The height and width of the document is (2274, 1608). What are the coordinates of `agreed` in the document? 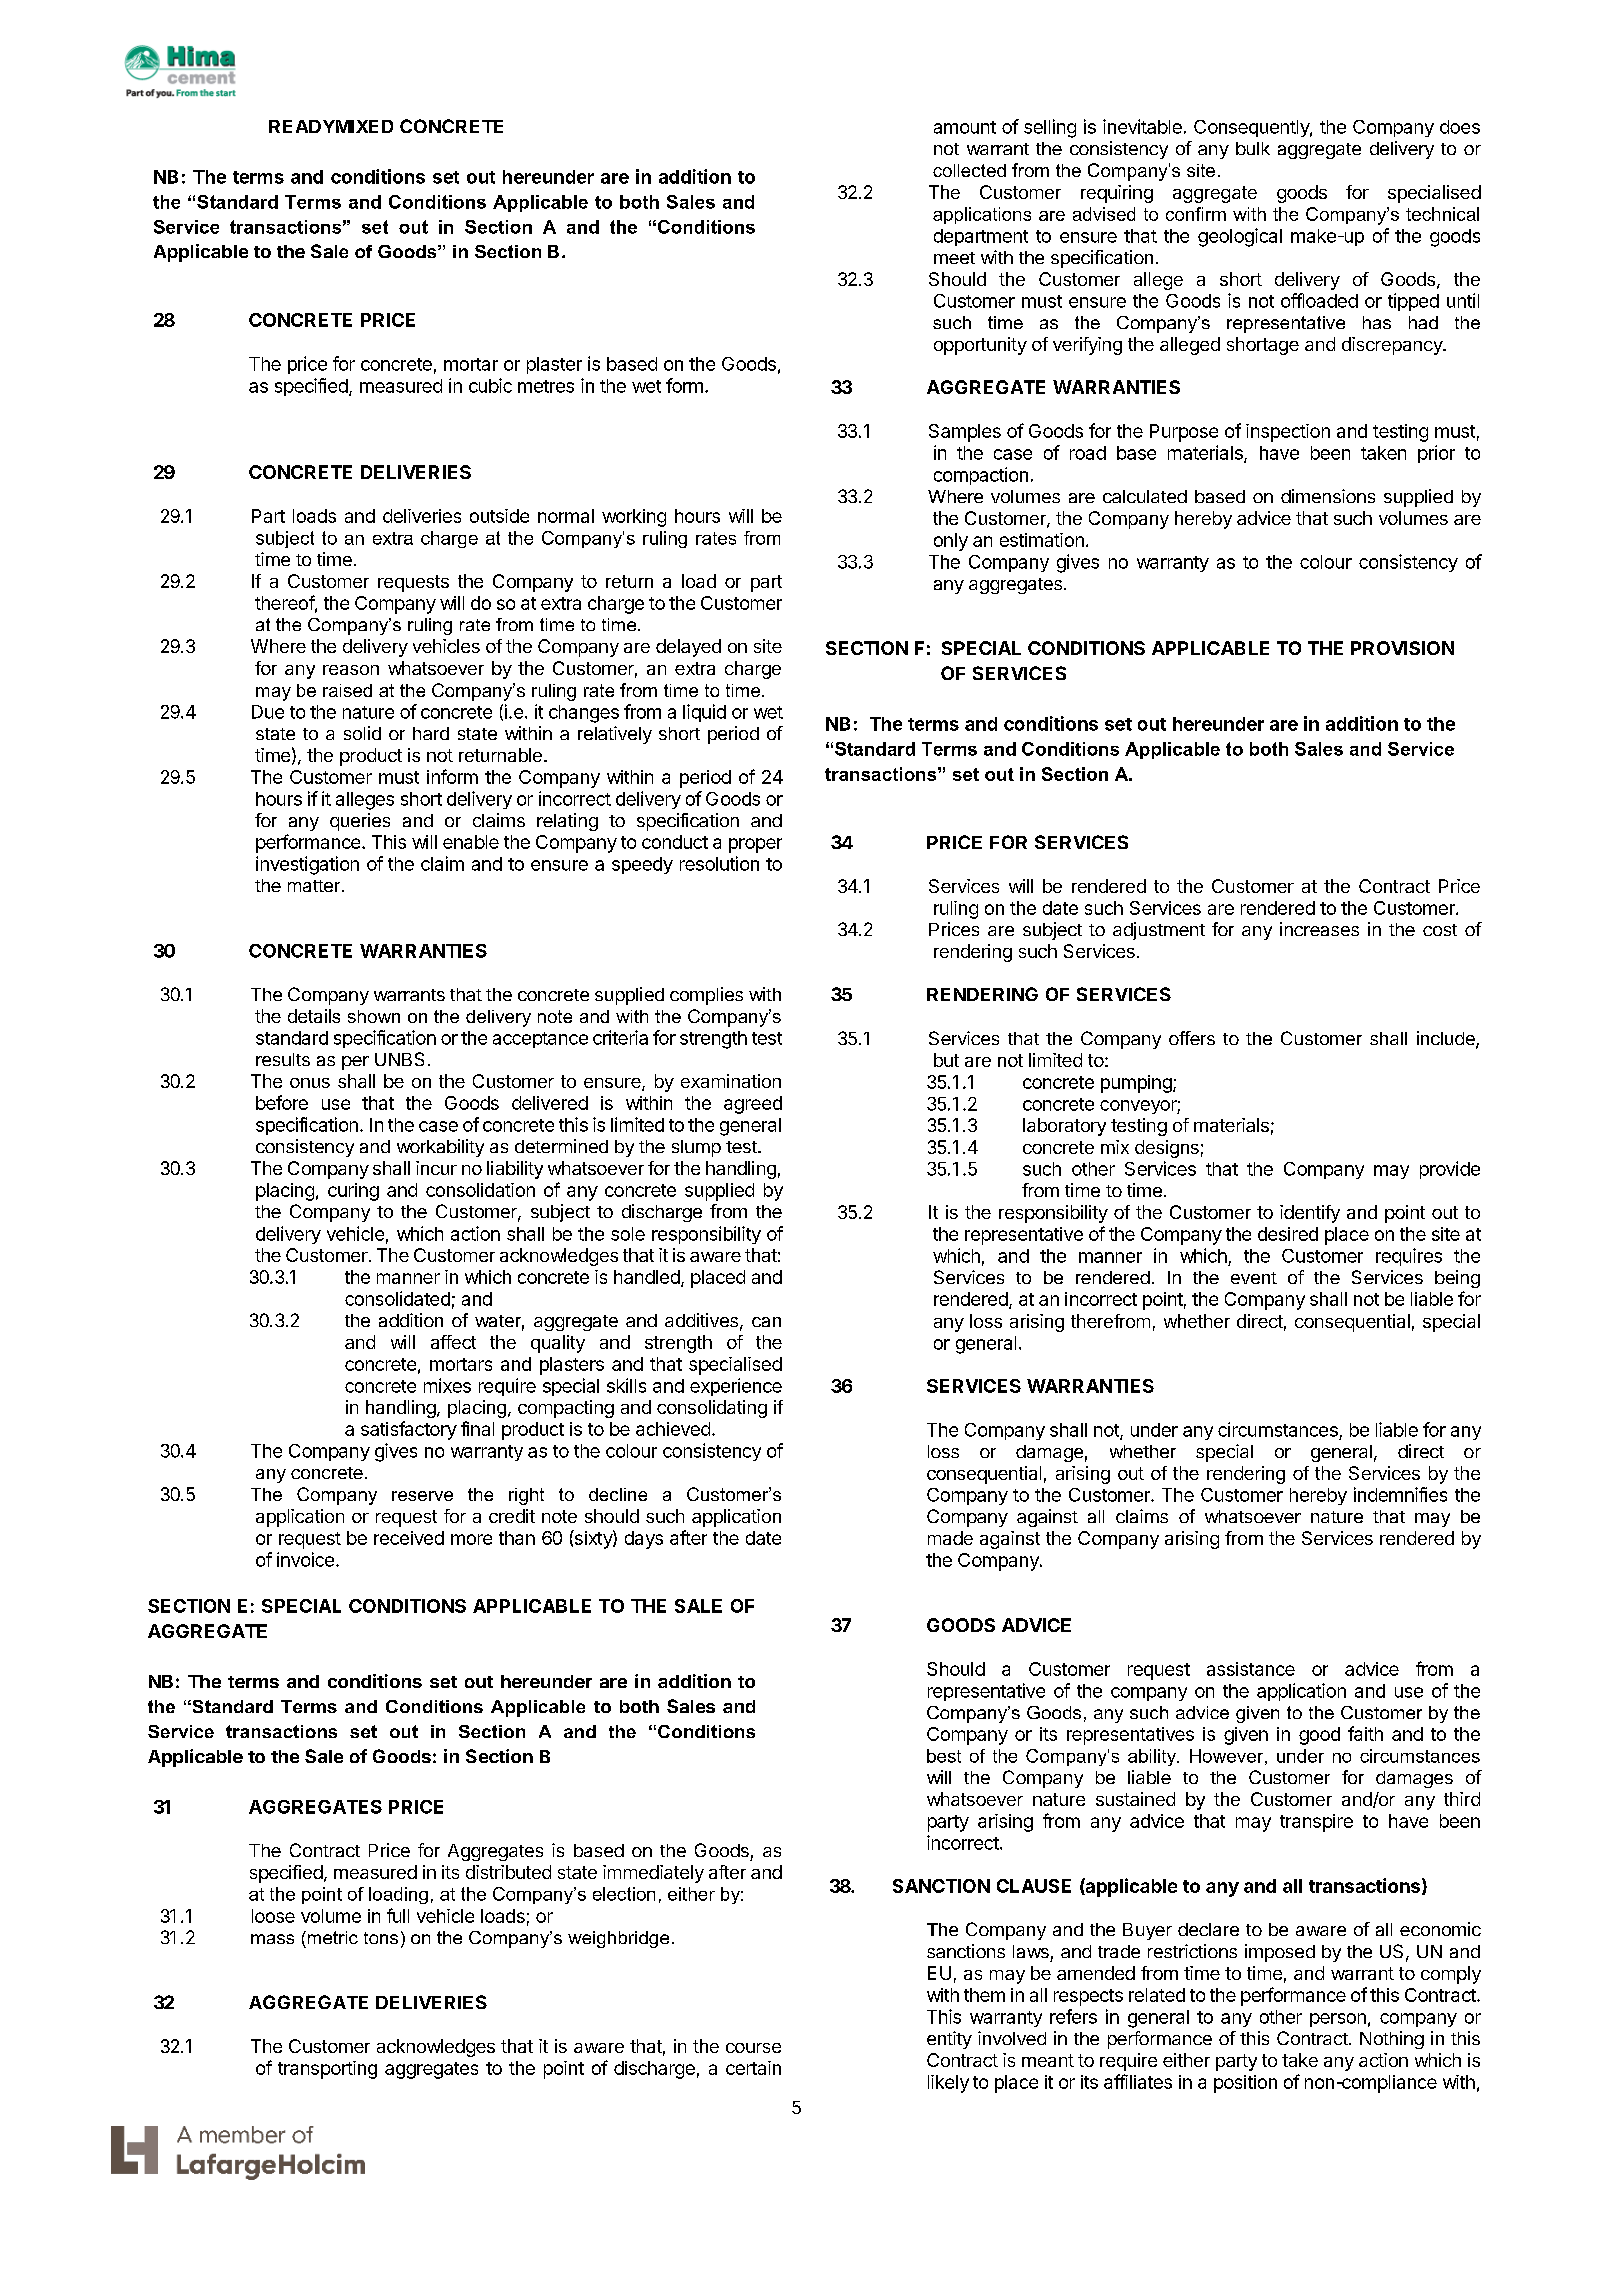 It's located at (753, 1105).
